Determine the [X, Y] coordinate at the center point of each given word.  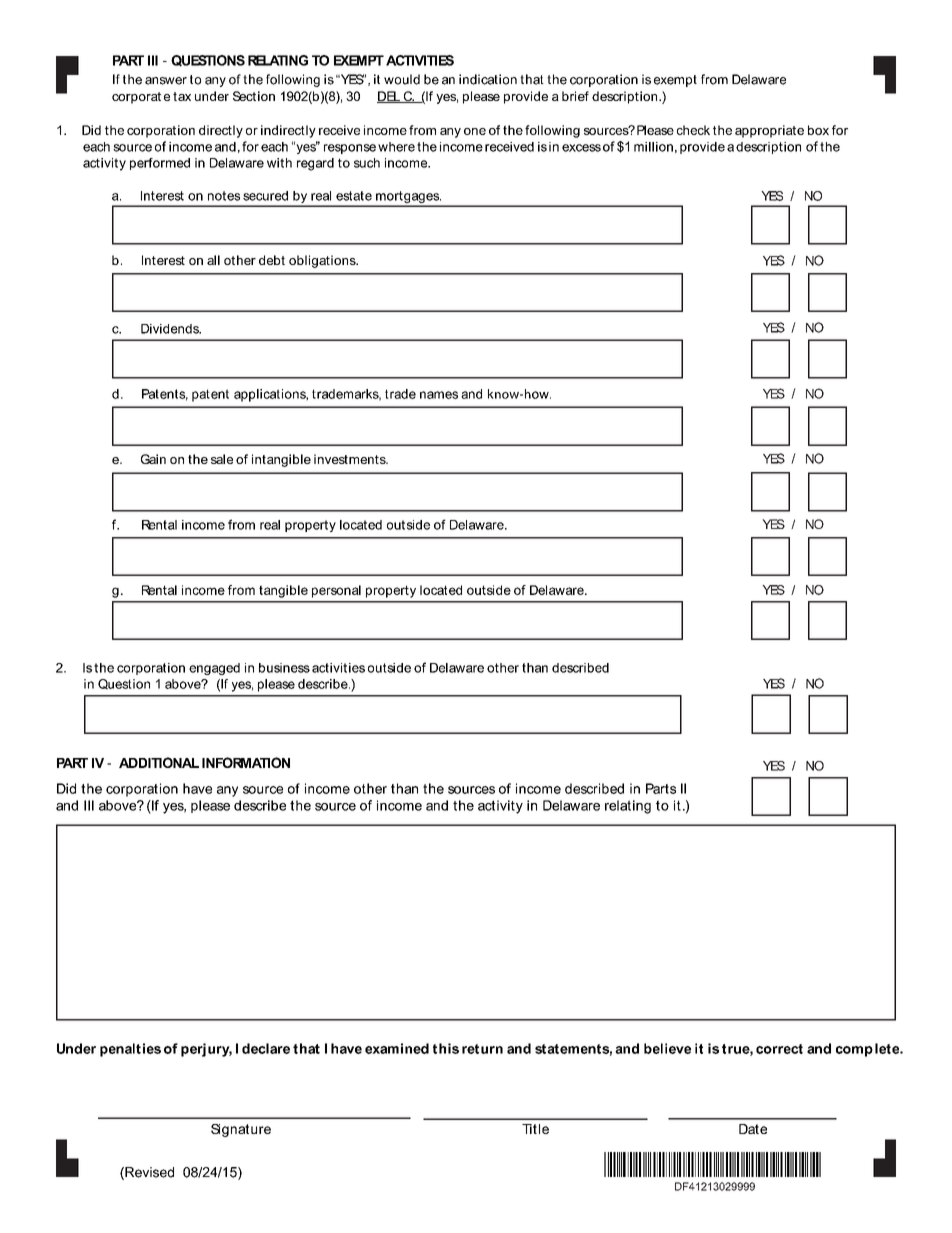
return [482, 1049]
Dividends [171, 329]
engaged [214, 669]
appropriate [769, 131]
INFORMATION [246, 762]
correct [779, 1049]
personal [336, 591]
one [475, 131]
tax [182, 96]
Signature [241, 1130]
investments [351, 459]
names [439, 395]
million [653, 147]
